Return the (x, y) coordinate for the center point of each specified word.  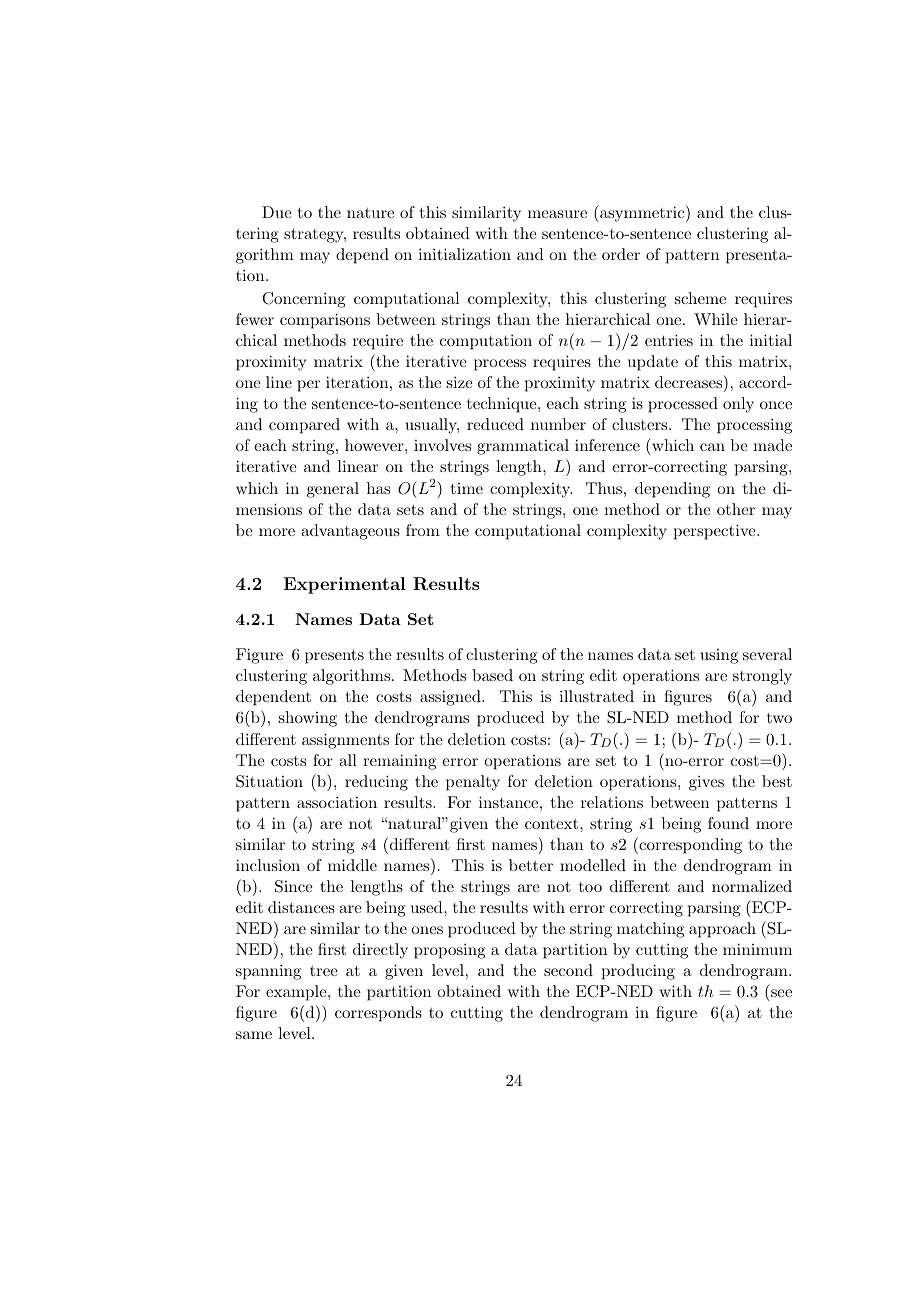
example (297, 993)
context (553, 824)
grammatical (523, 447)
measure (557, 214)
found (728, 823)
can (712, 447)
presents (334, 657)
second (568, 970)
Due (277, 212)
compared (304, 426)
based (492, 675)
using (719, 656)
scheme (700, 298)
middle (352, 865)
